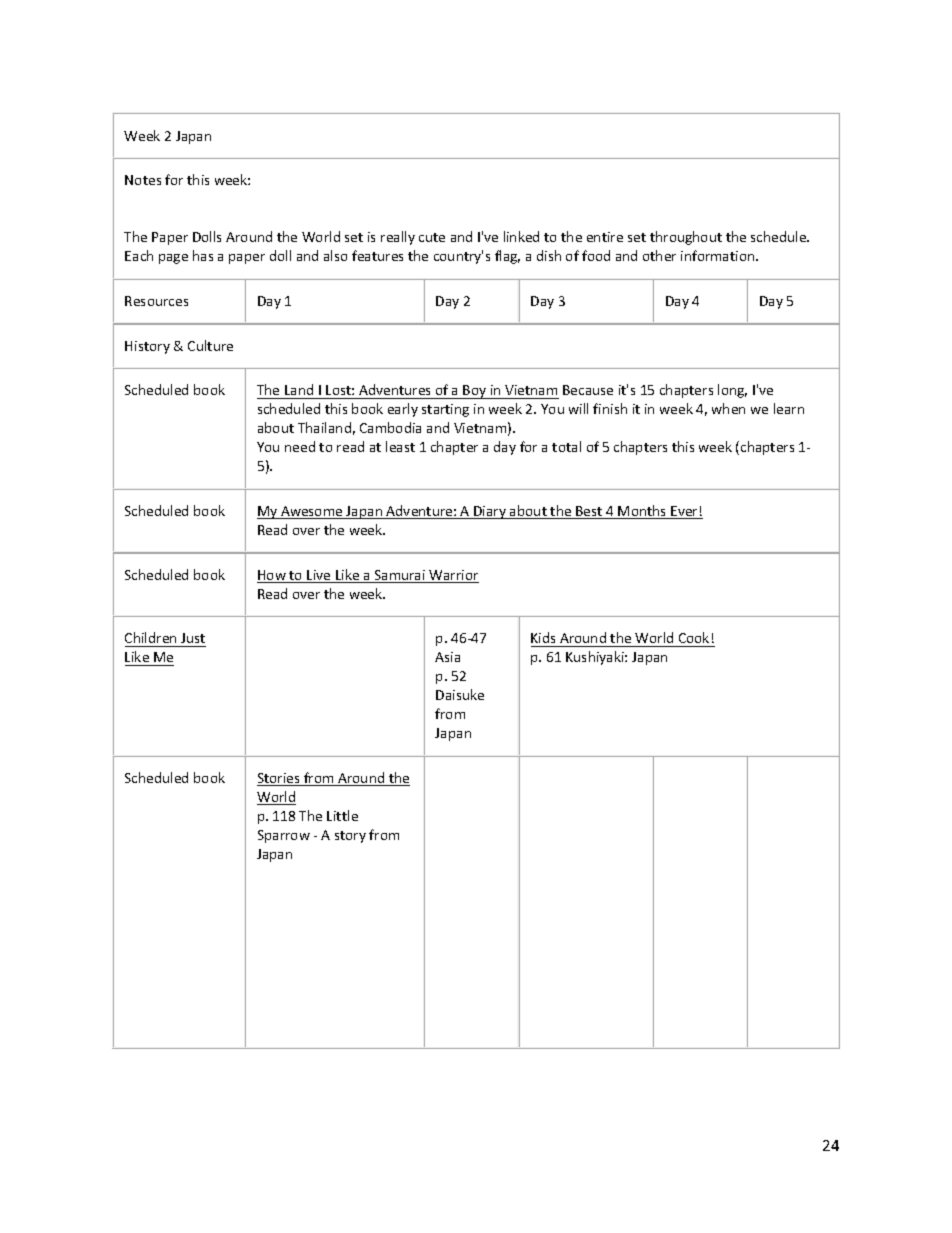 This page has width=952, height=1233. What do you see at coordinates (279, 779) in the page?
I see `Stories` at bounding box center [279, 779].
